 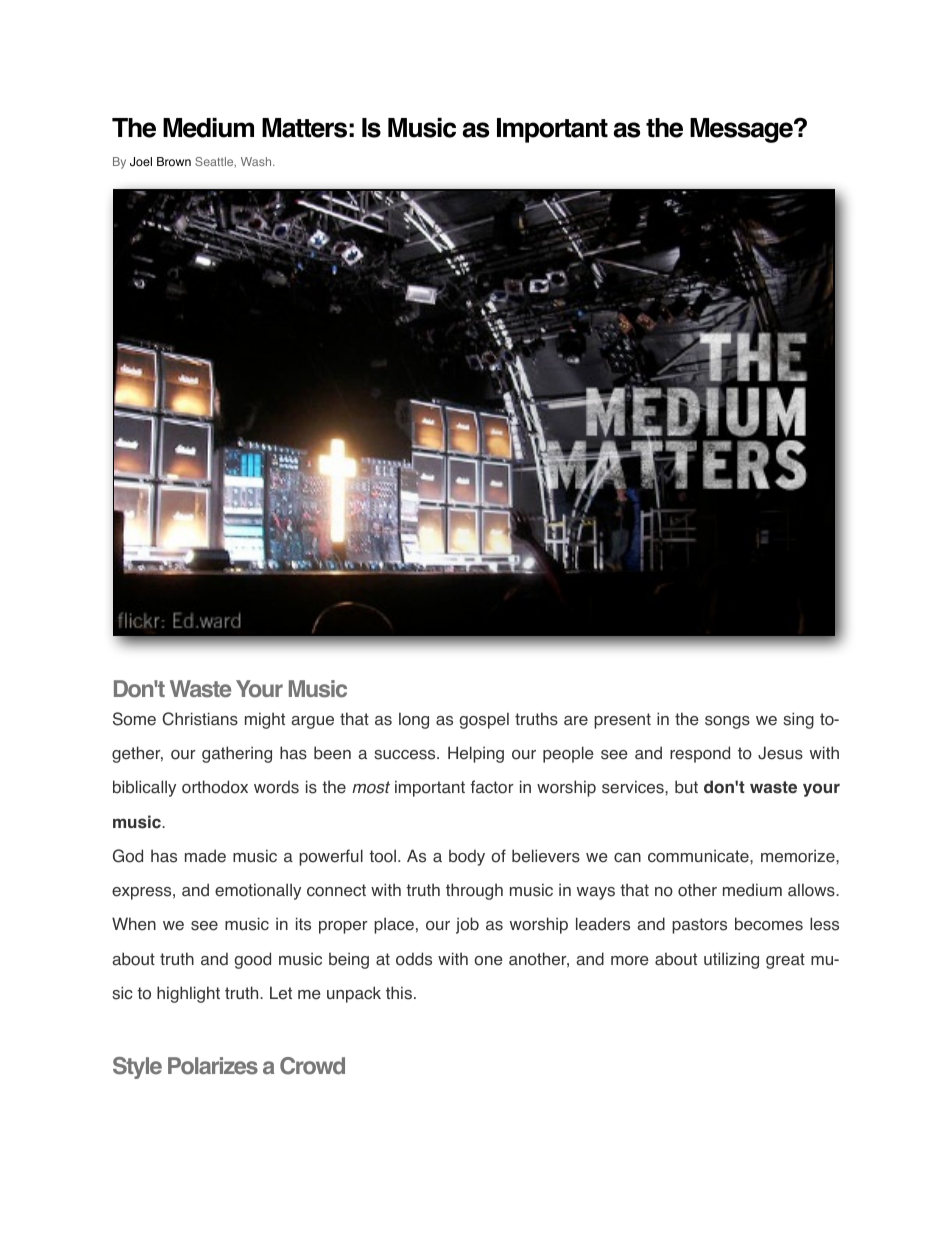 What do you see at coordinates (215, 162) in the screenshot?
I see `Seattle` at bounding box center [215, 162].
